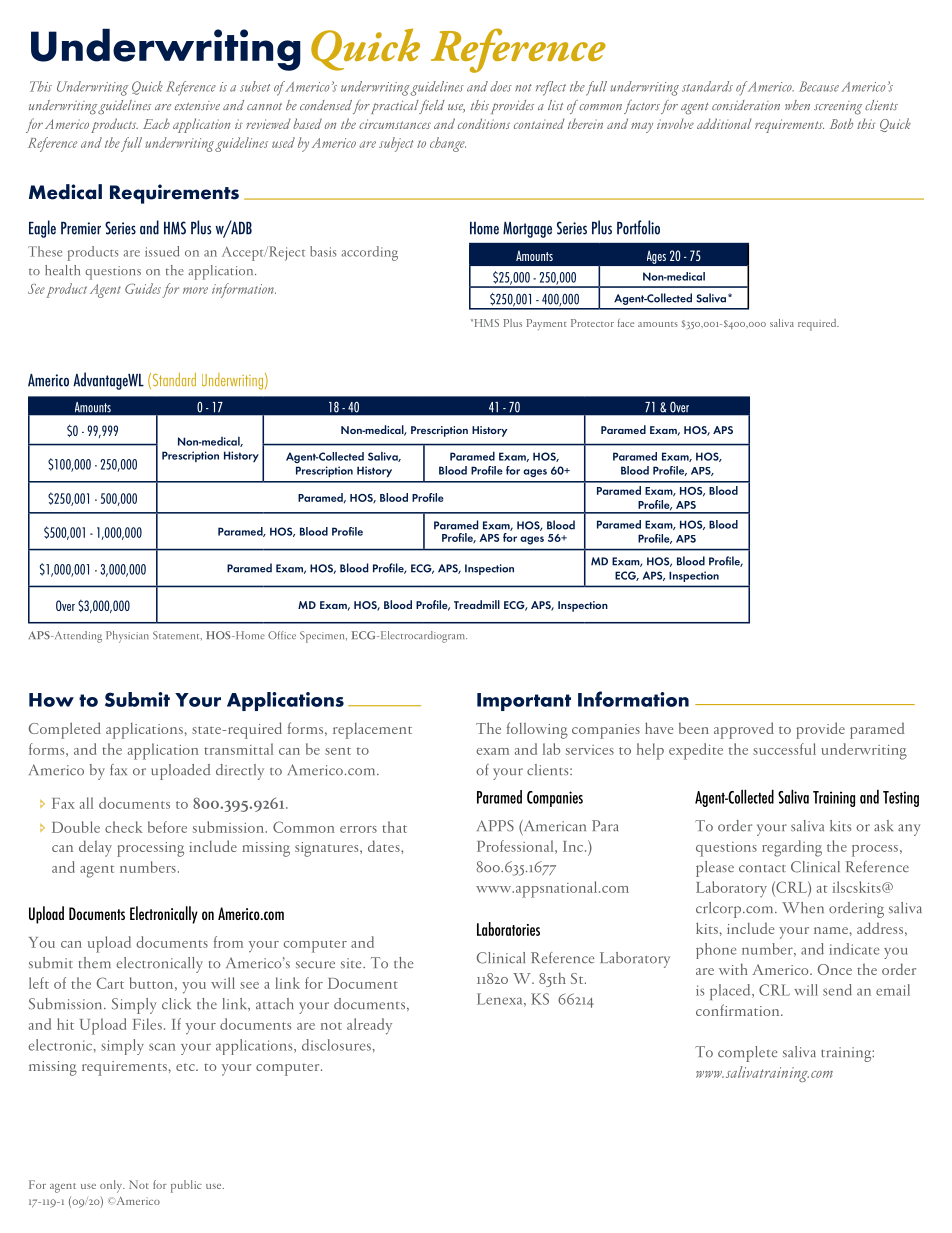  I want to click on disclosures, so click(336, 1045).
